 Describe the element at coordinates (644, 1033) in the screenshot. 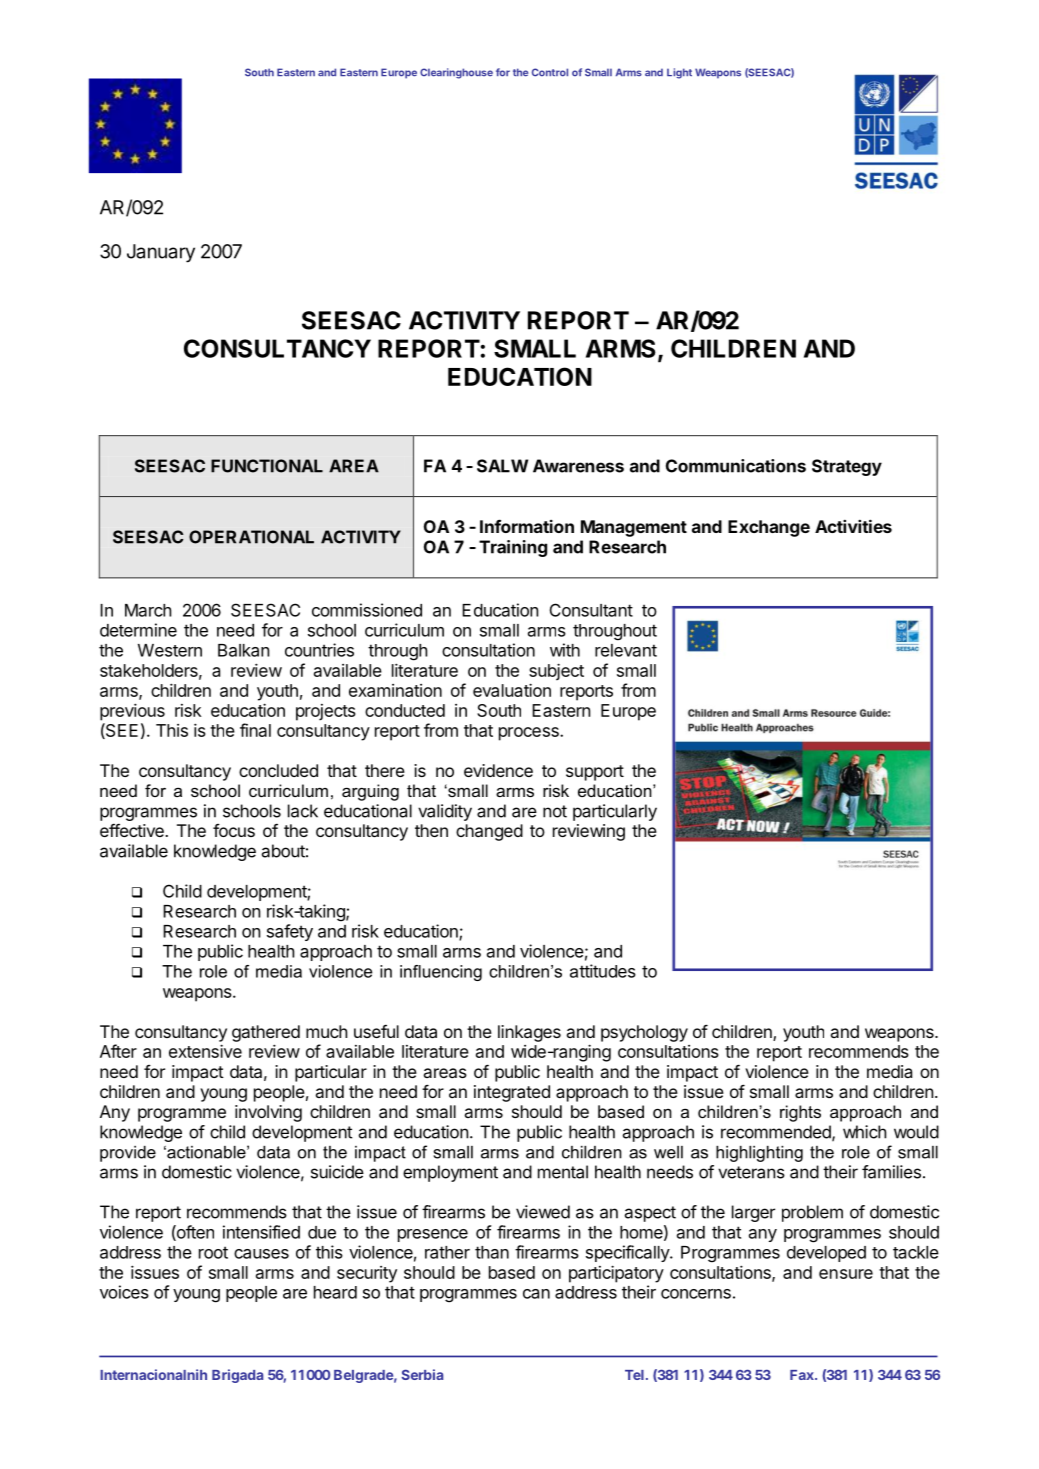

I see `psychology` at that location.
